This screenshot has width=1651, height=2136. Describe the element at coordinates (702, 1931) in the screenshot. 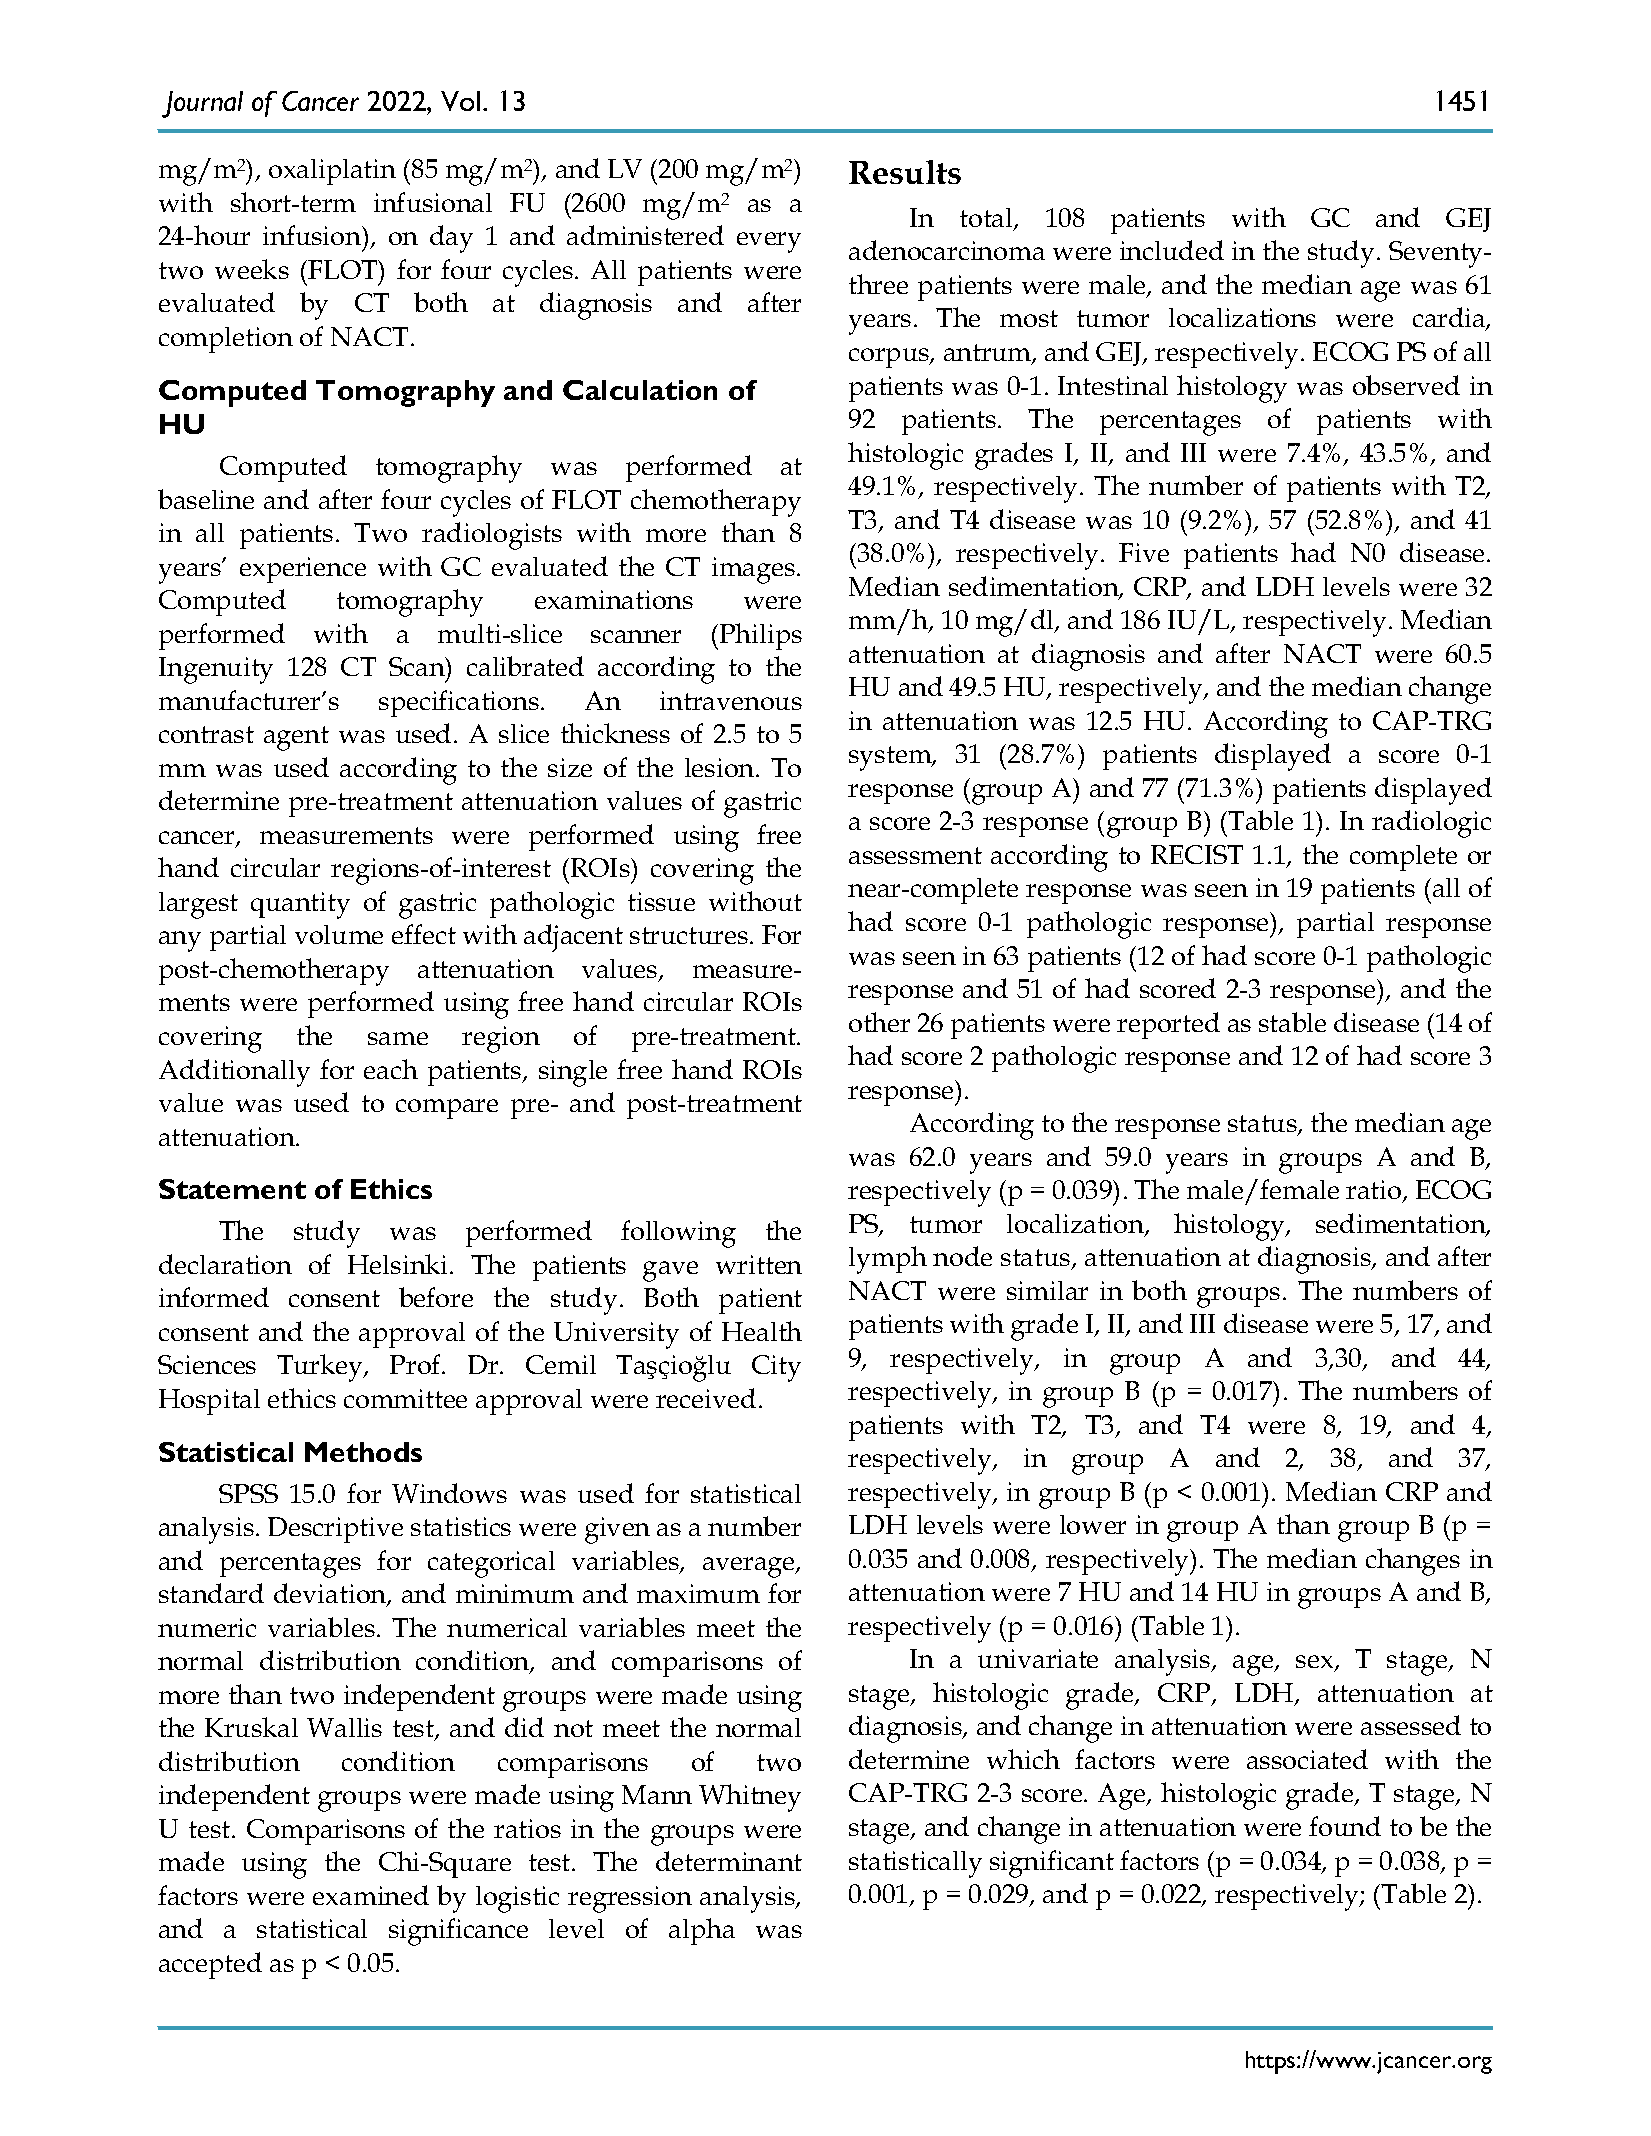

I see `alpha` at that location.
